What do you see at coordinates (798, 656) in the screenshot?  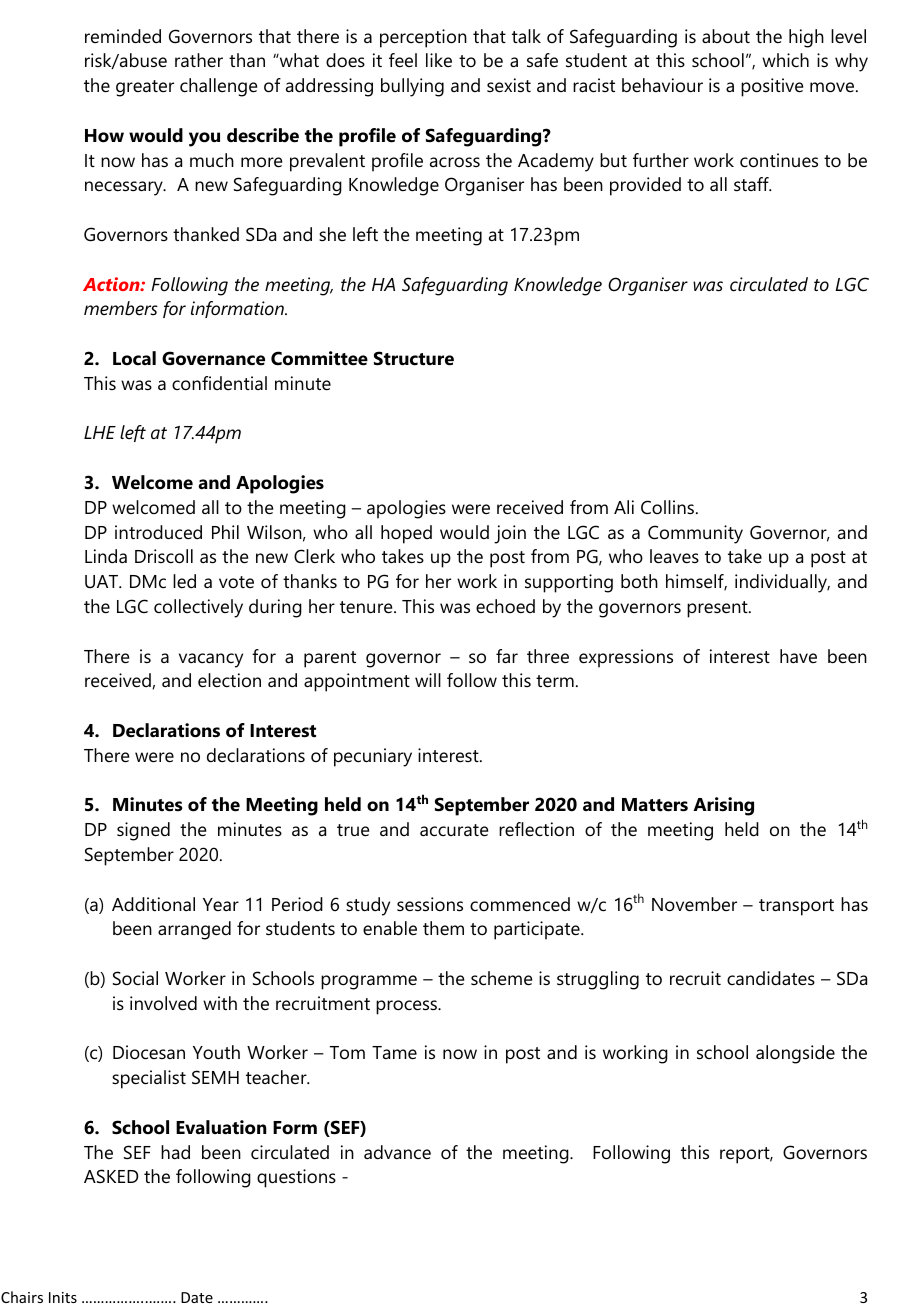 I see `have` at bounding box center [798, 656].
